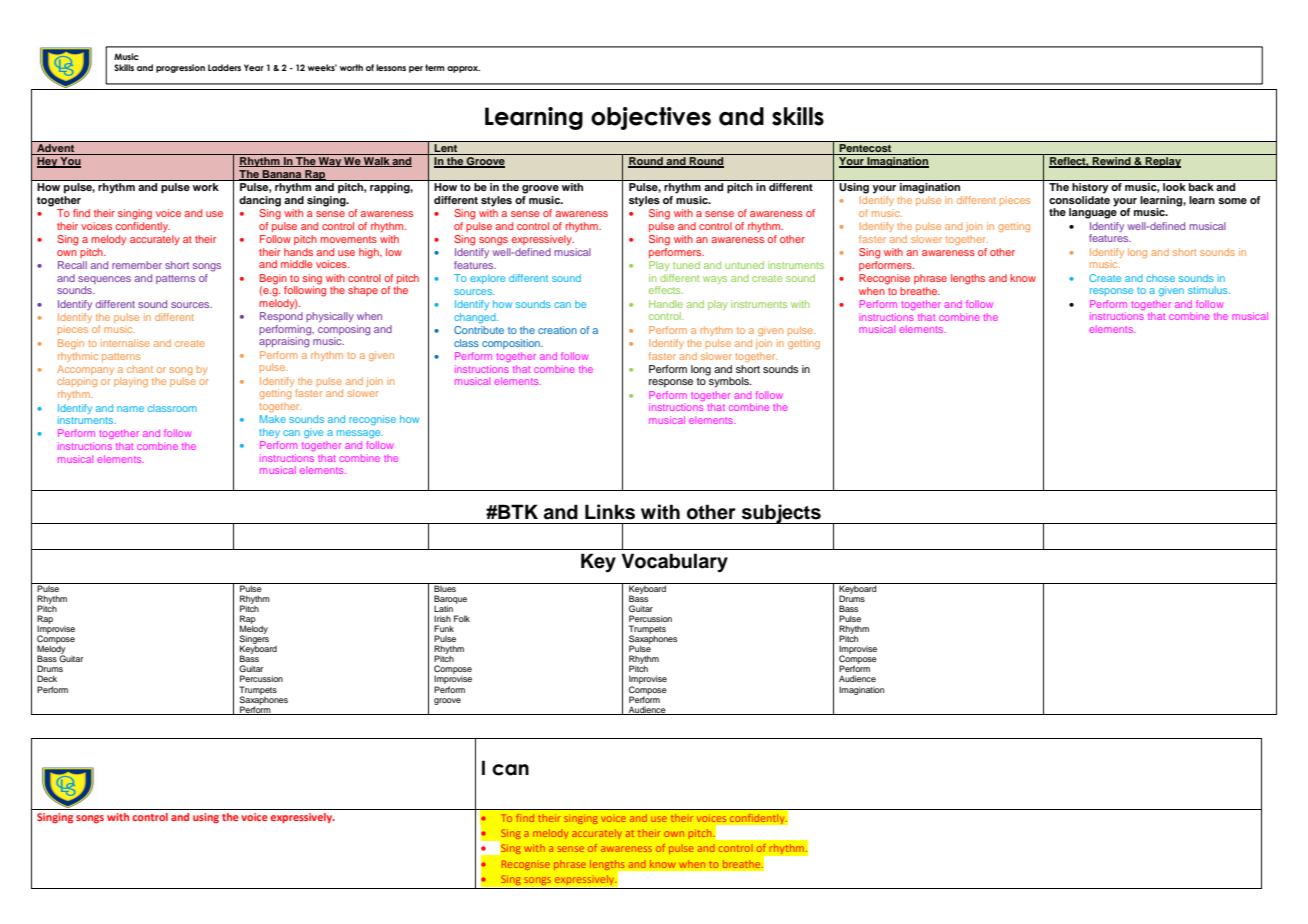 The image size is (1308, 924). Describe the element at coordinates (866, 149) in the document. I see `Pentecost` at that location.
